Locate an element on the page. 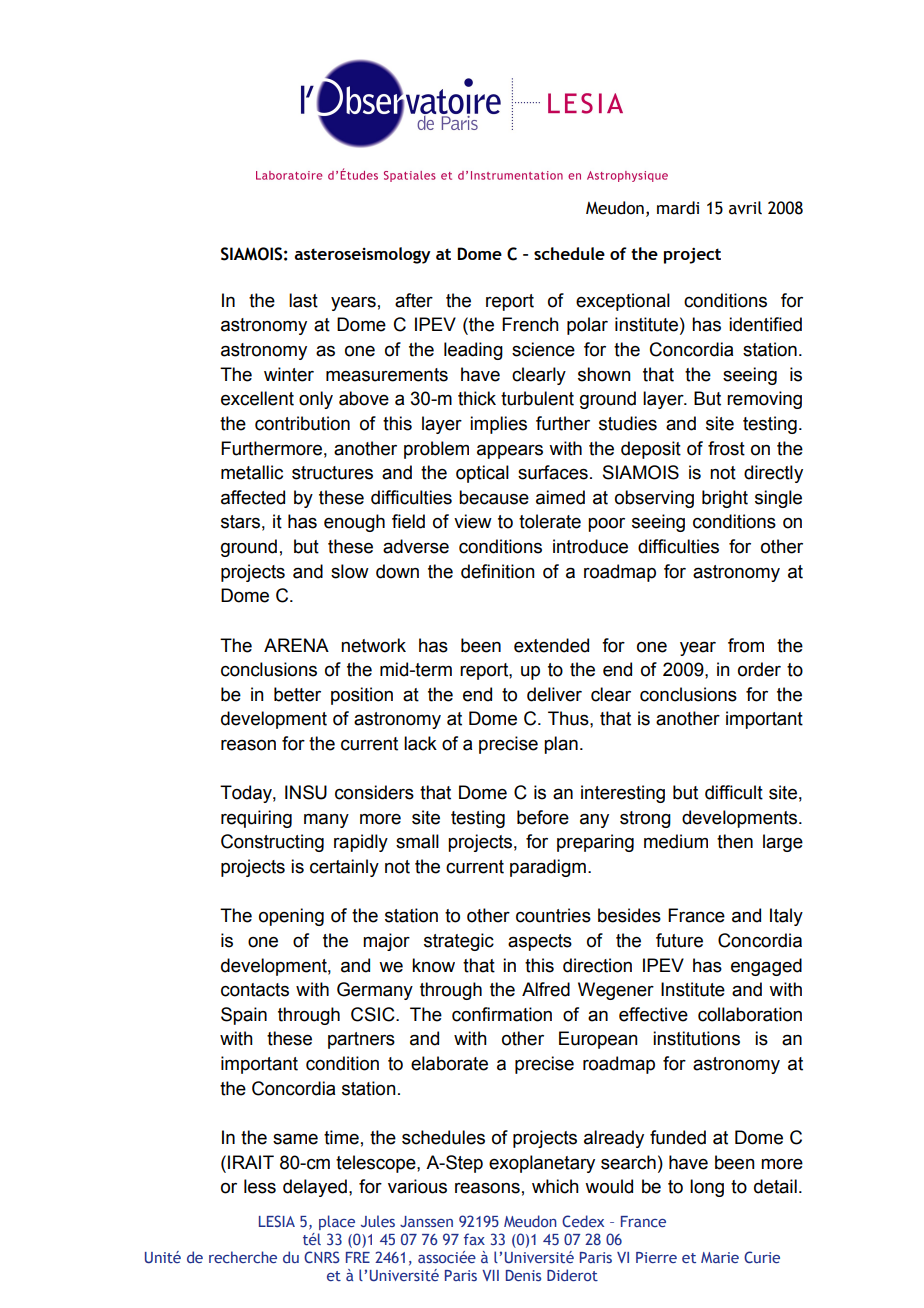  countries is located at coordinates (553, 915).
